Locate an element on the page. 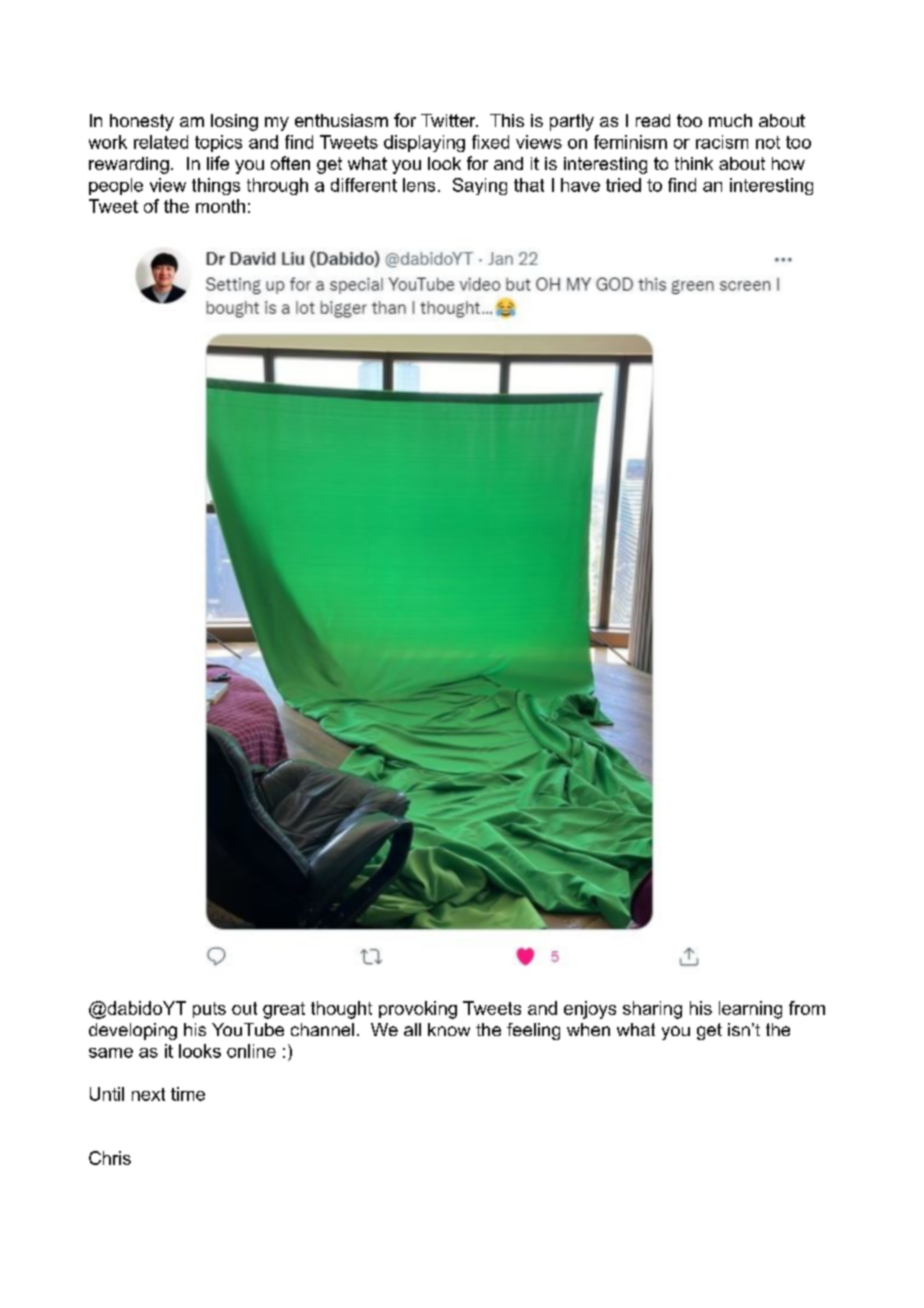  topics is located at coordinates (218, 143).
